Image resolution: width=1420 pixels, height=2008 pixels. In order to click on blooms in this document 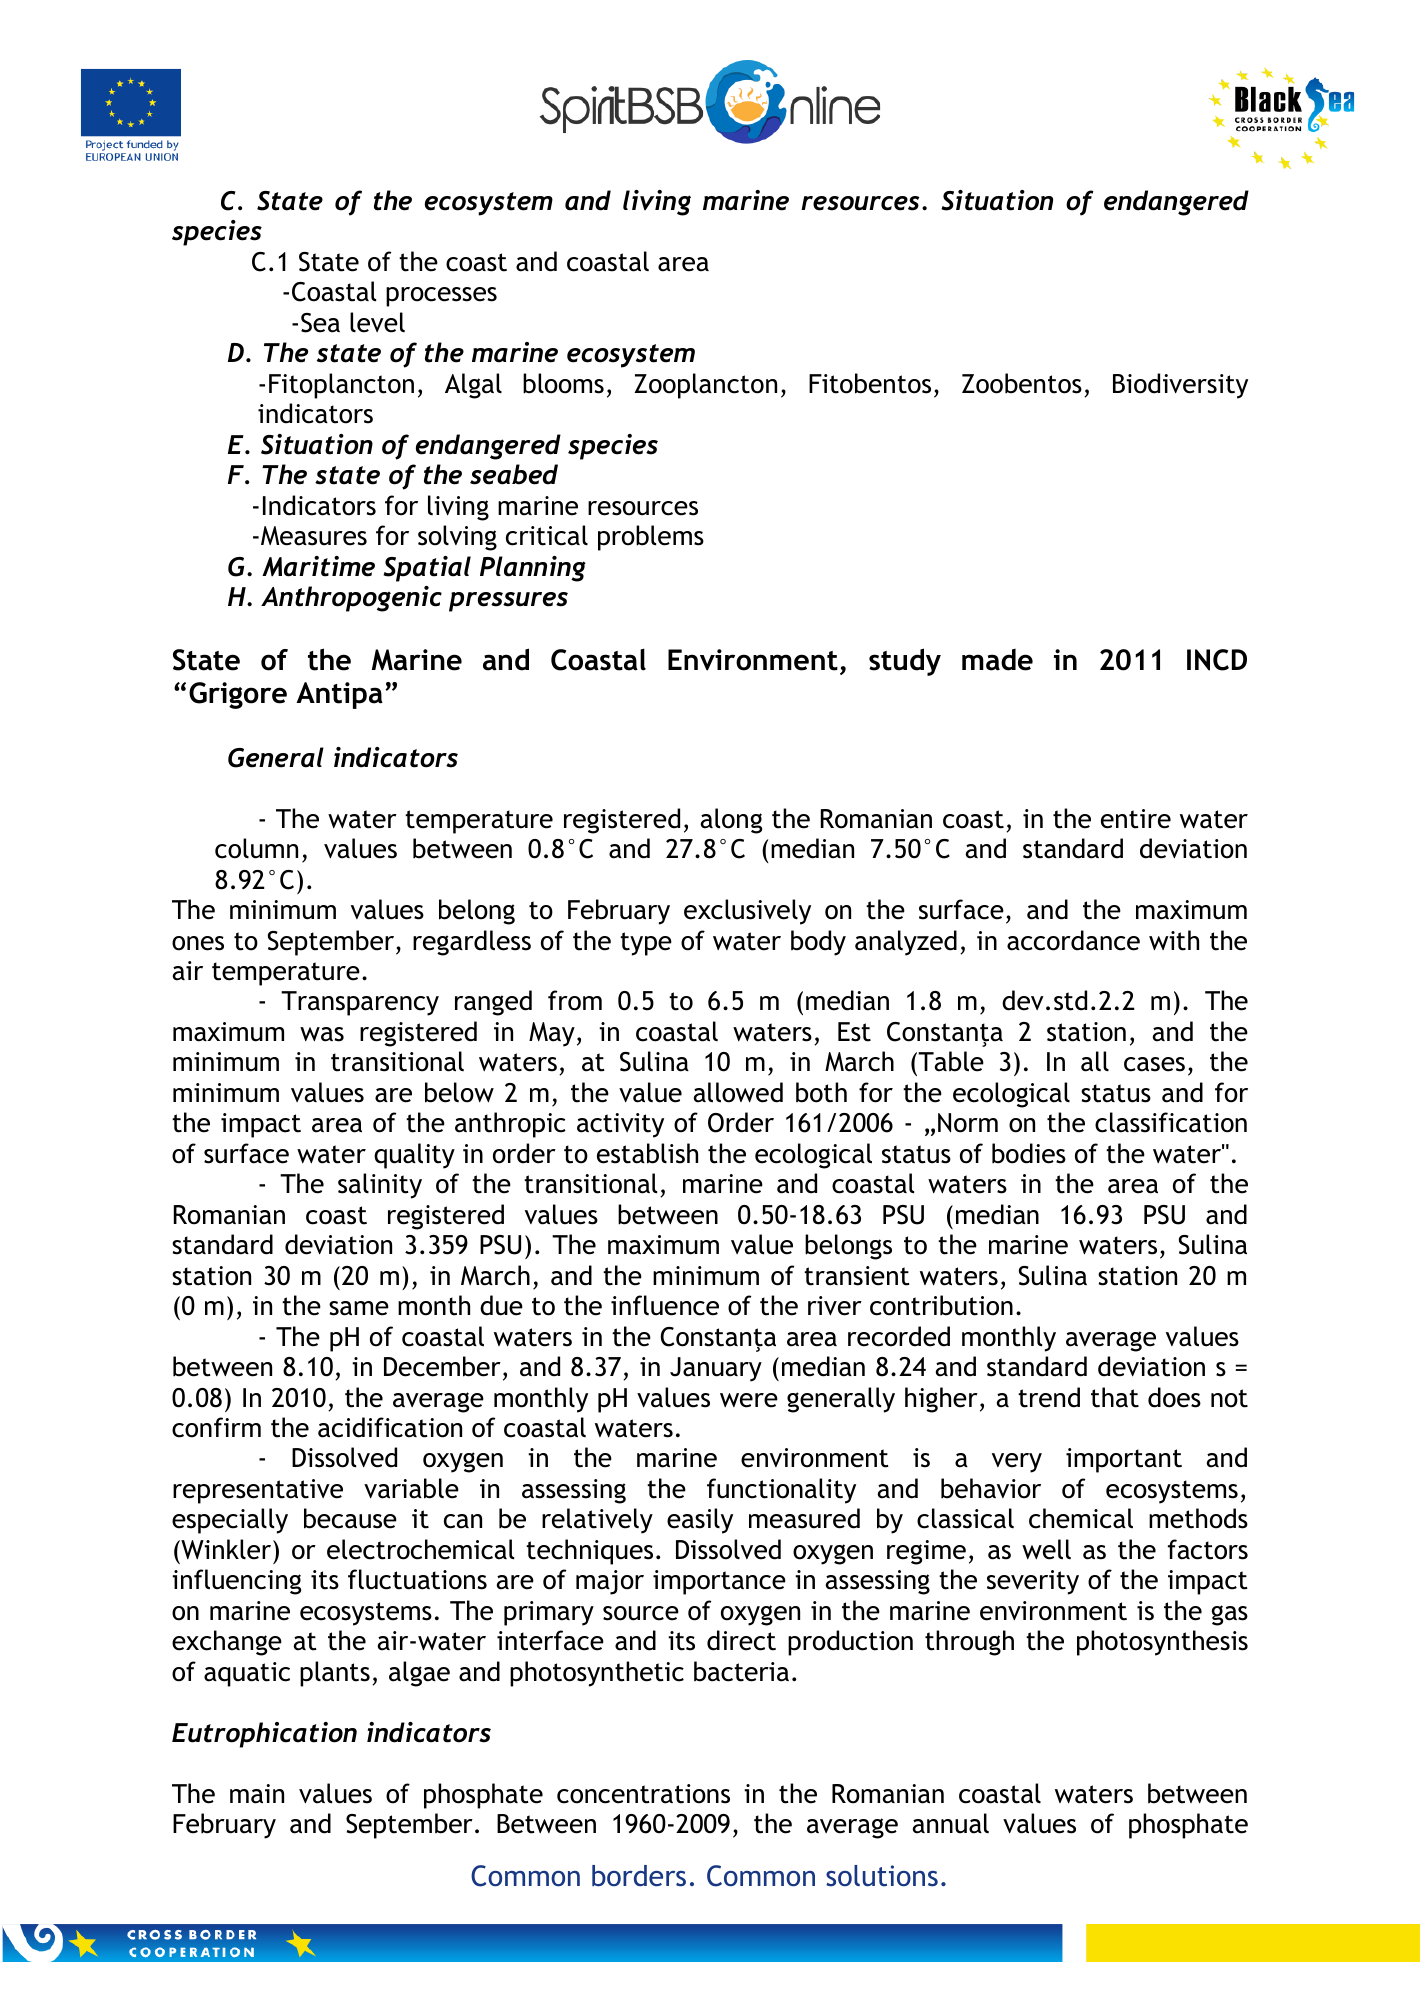, I will do `click(563, 383)`.
